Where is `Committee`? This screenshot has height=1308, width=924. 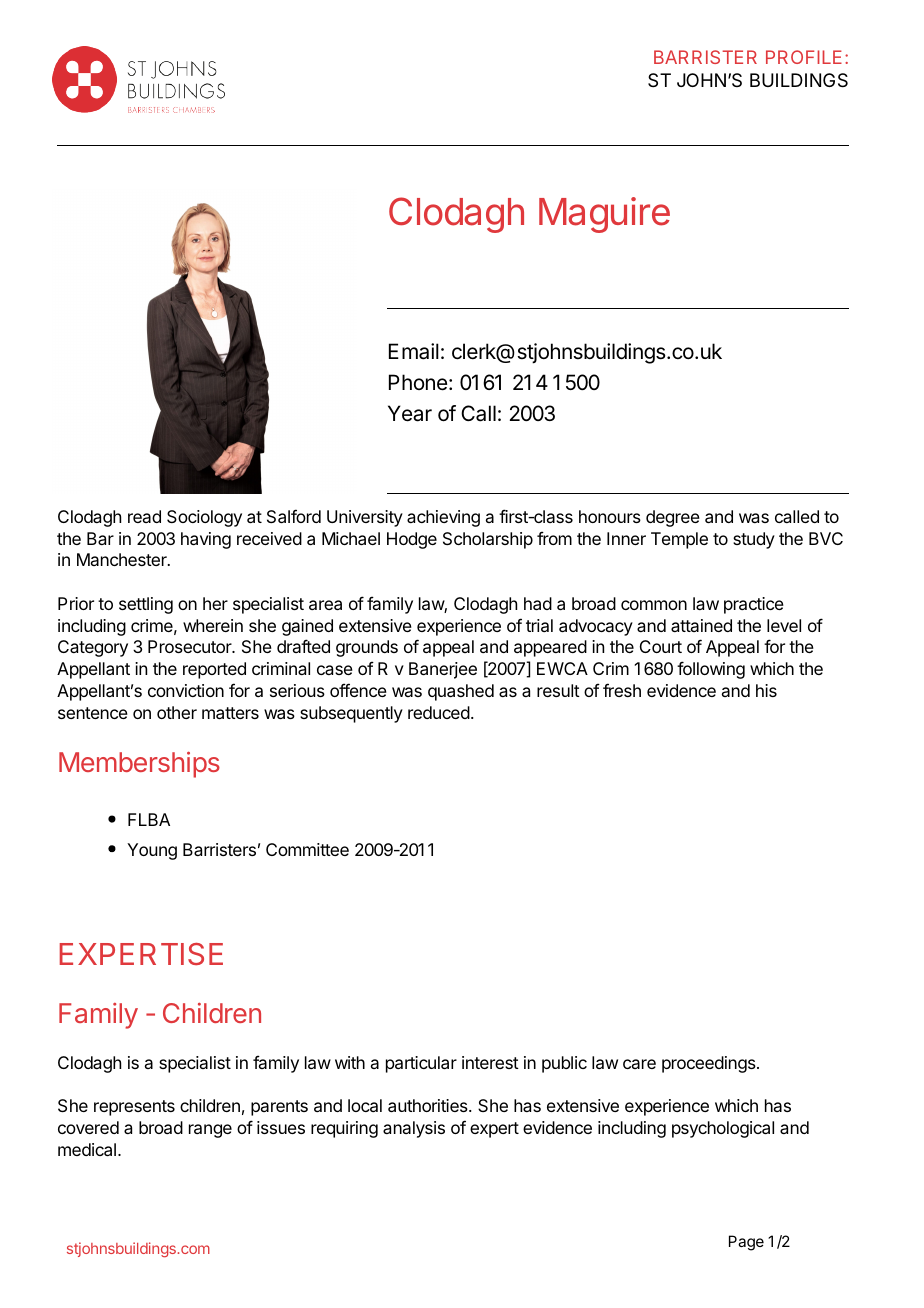
Committee is located at coordinates (307, 849).
